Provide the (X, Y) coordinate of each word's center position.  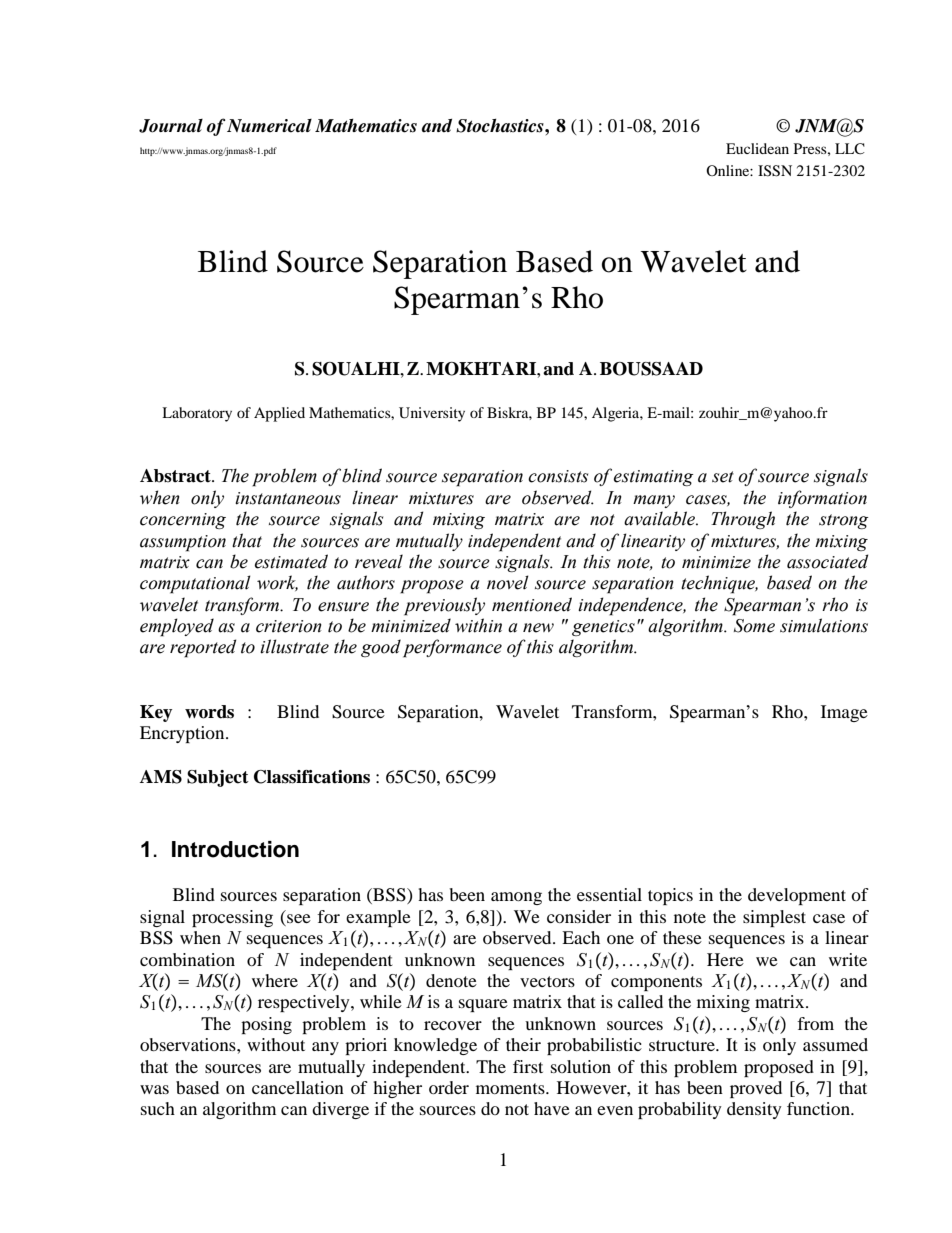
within (478, 625)
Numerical (269, 126)
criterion (289, 626)
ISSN (775, 171)
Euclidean (757, 148)
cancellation (298, 1087)
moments (511, 1088)
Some (754, 626)
